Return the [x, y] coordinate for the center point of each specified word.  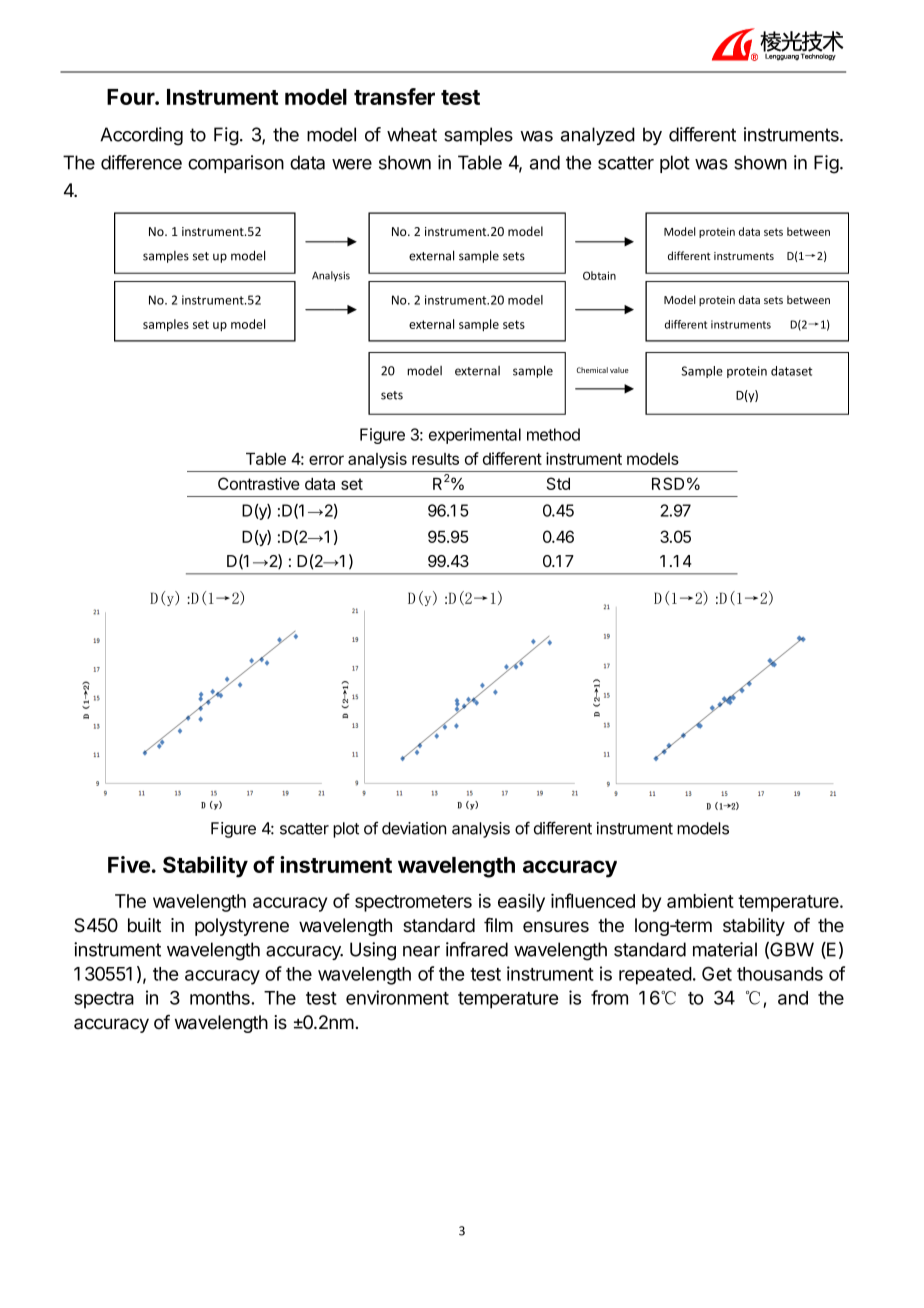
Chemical [592, 370]
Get [717, 973]
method [553, 434]
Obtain [599, 275]
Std [558, 483]
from [609, 997]
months [221, 998]
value [619, 370]
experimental [475, 436]
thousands [780, 974]
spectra [104, 1000]
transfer [394, 96]
